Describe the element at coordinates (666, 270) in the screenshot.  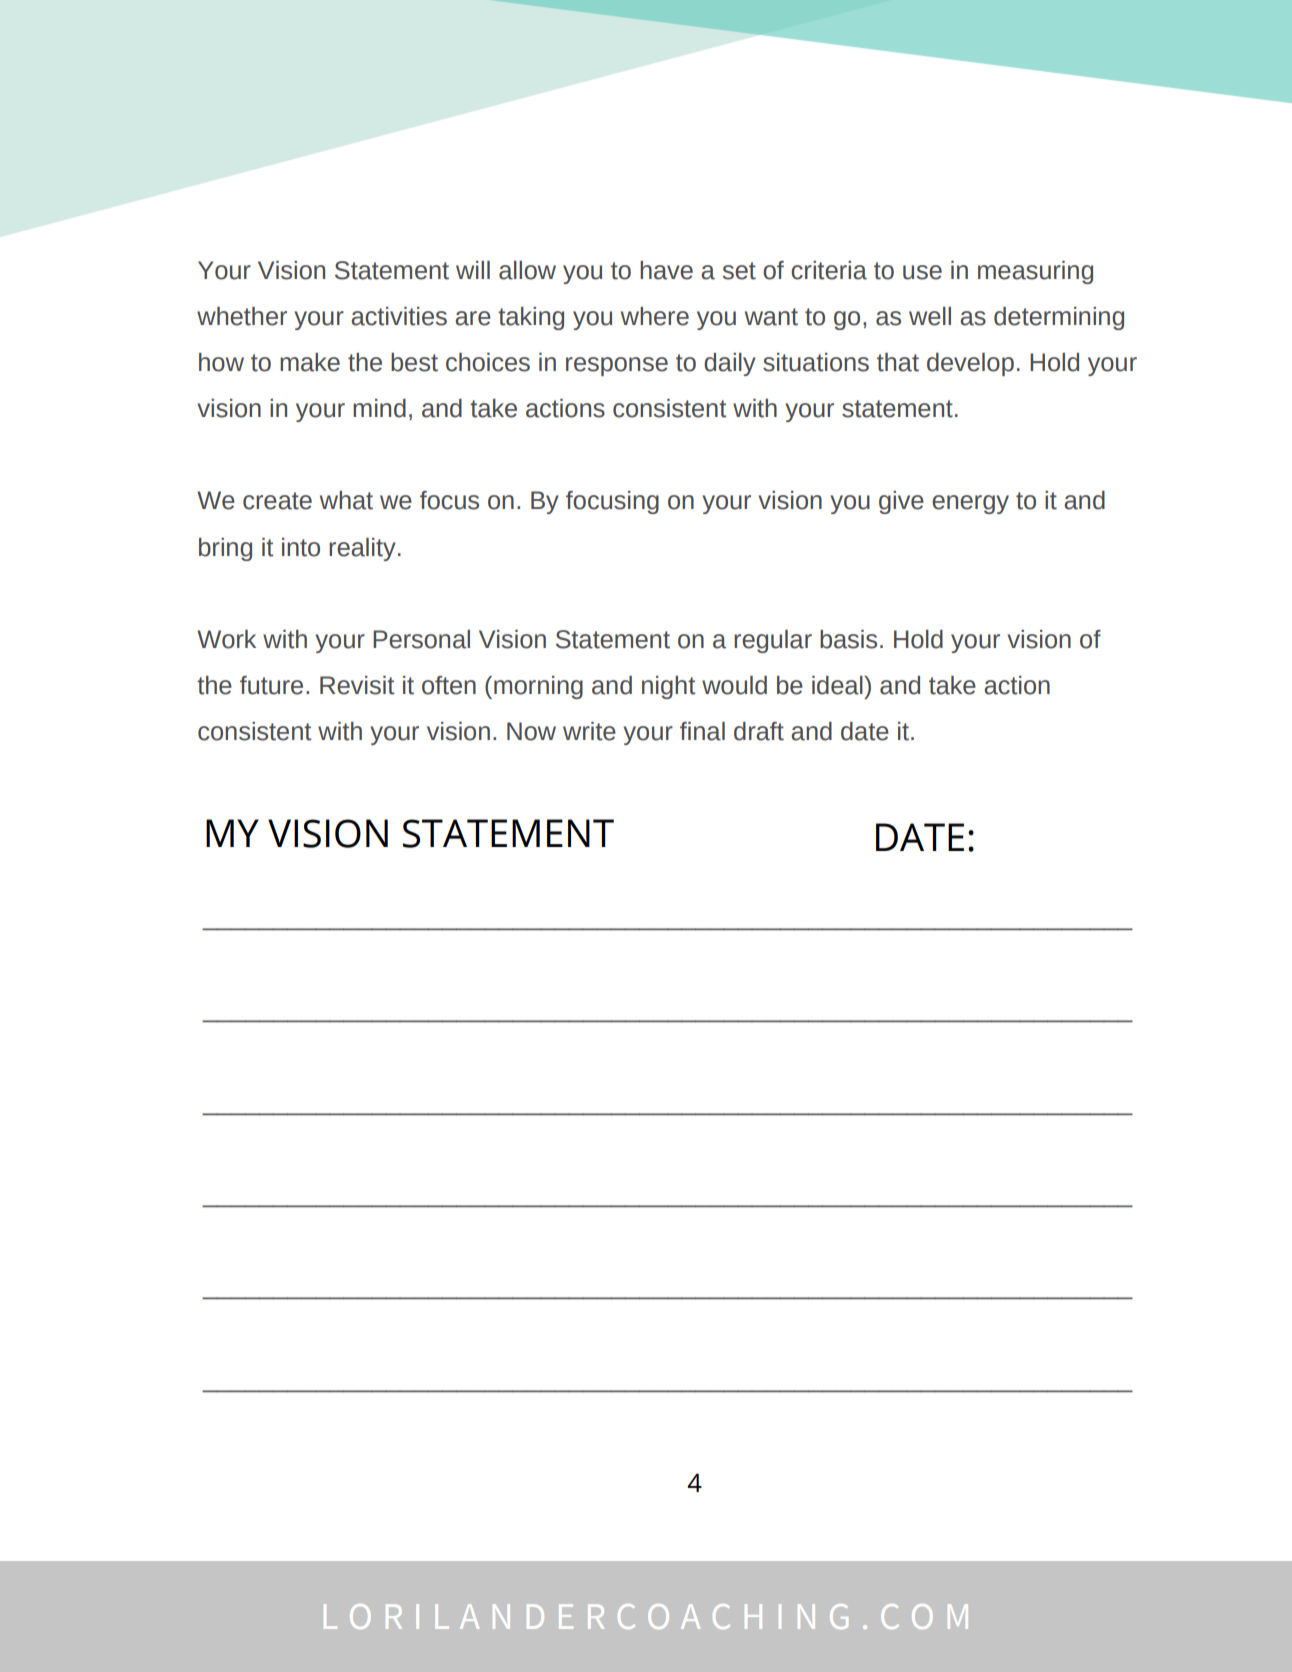
I see `have` at that location.
